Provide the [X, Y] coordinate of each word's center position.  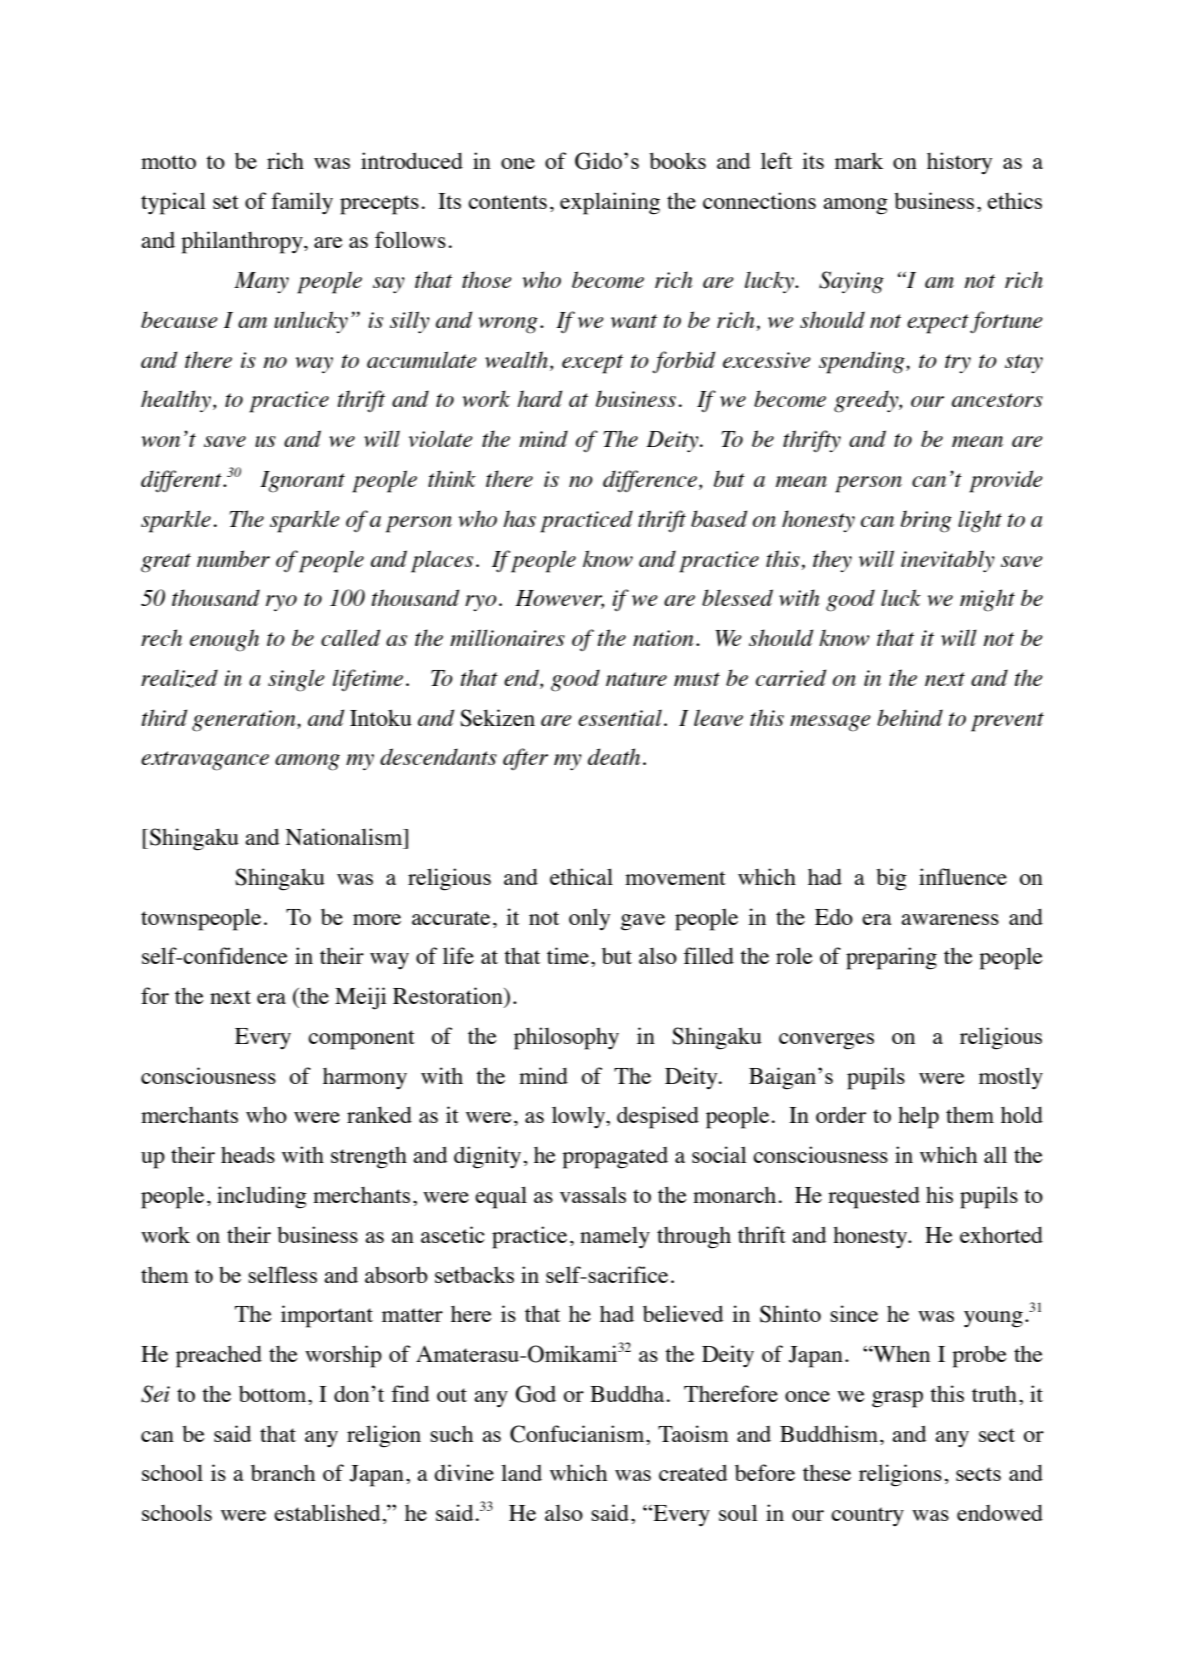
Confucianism [578, 1434]
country [867, 1516]
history [959, 163]
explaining [610, 203]
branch [283, 1473]
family [302, 203]
